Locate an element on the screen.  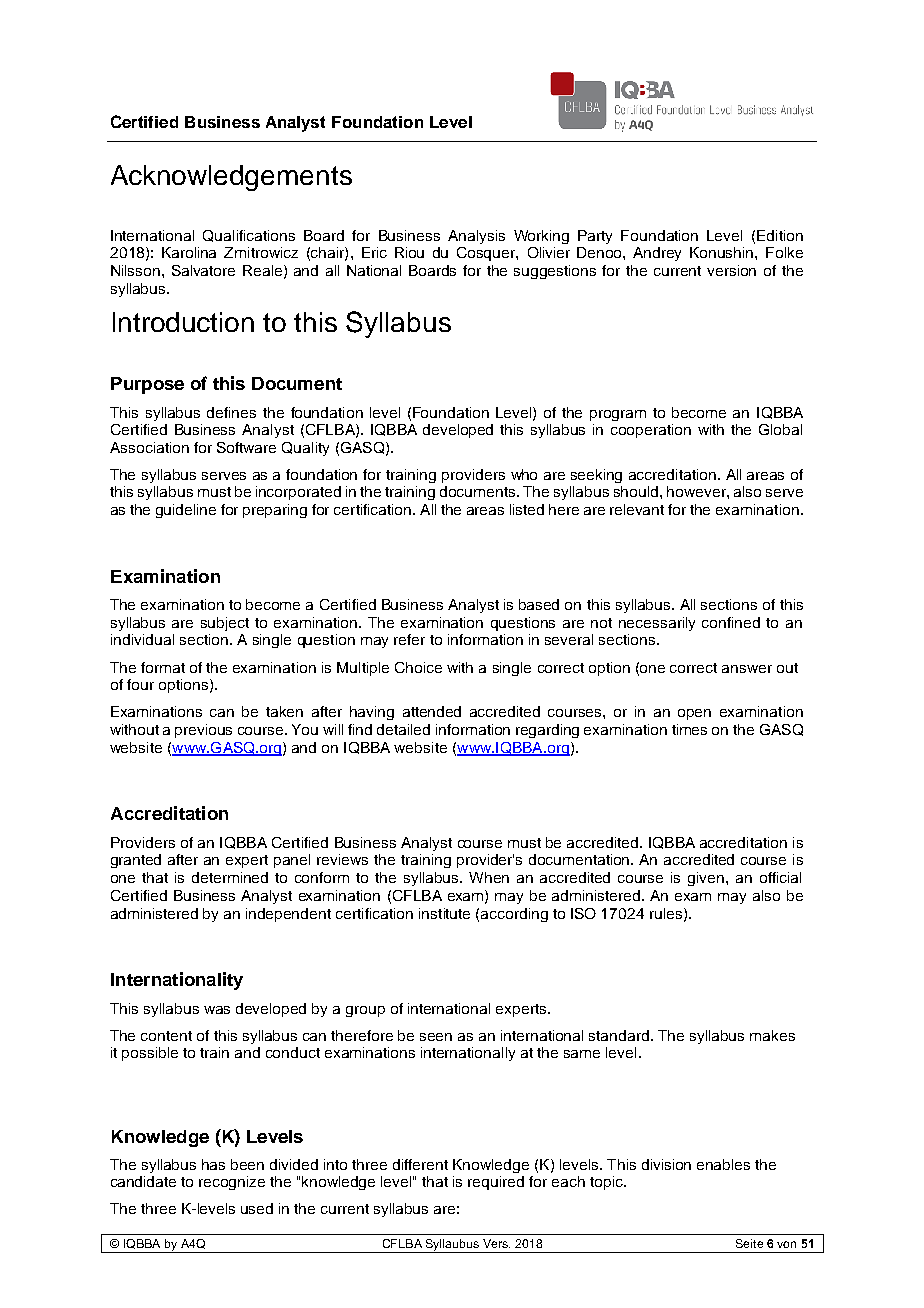
Salvatore is located at coordinates (203, 270).
